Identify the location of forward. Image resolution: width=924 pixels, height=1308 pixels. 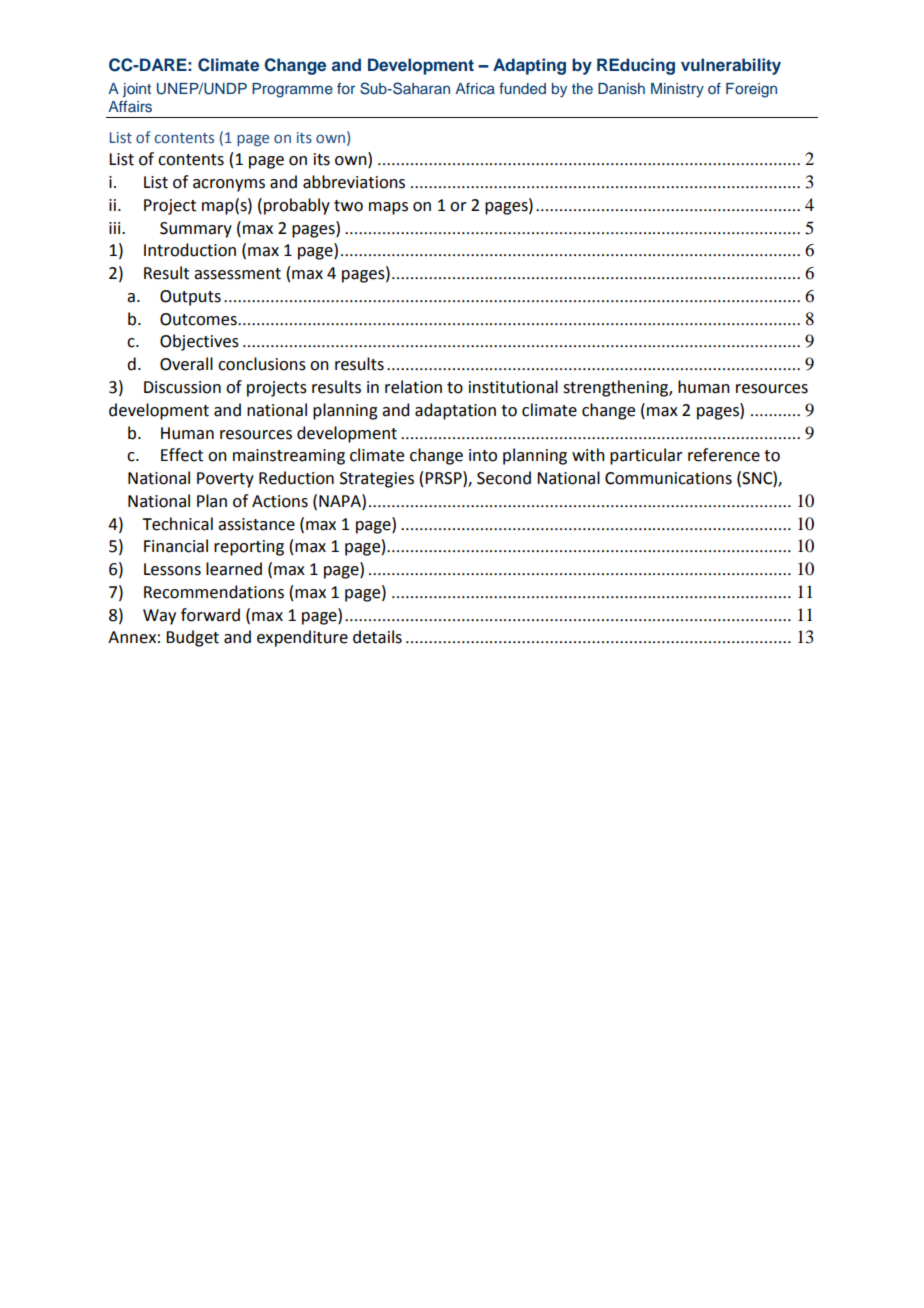
(210, 615).
